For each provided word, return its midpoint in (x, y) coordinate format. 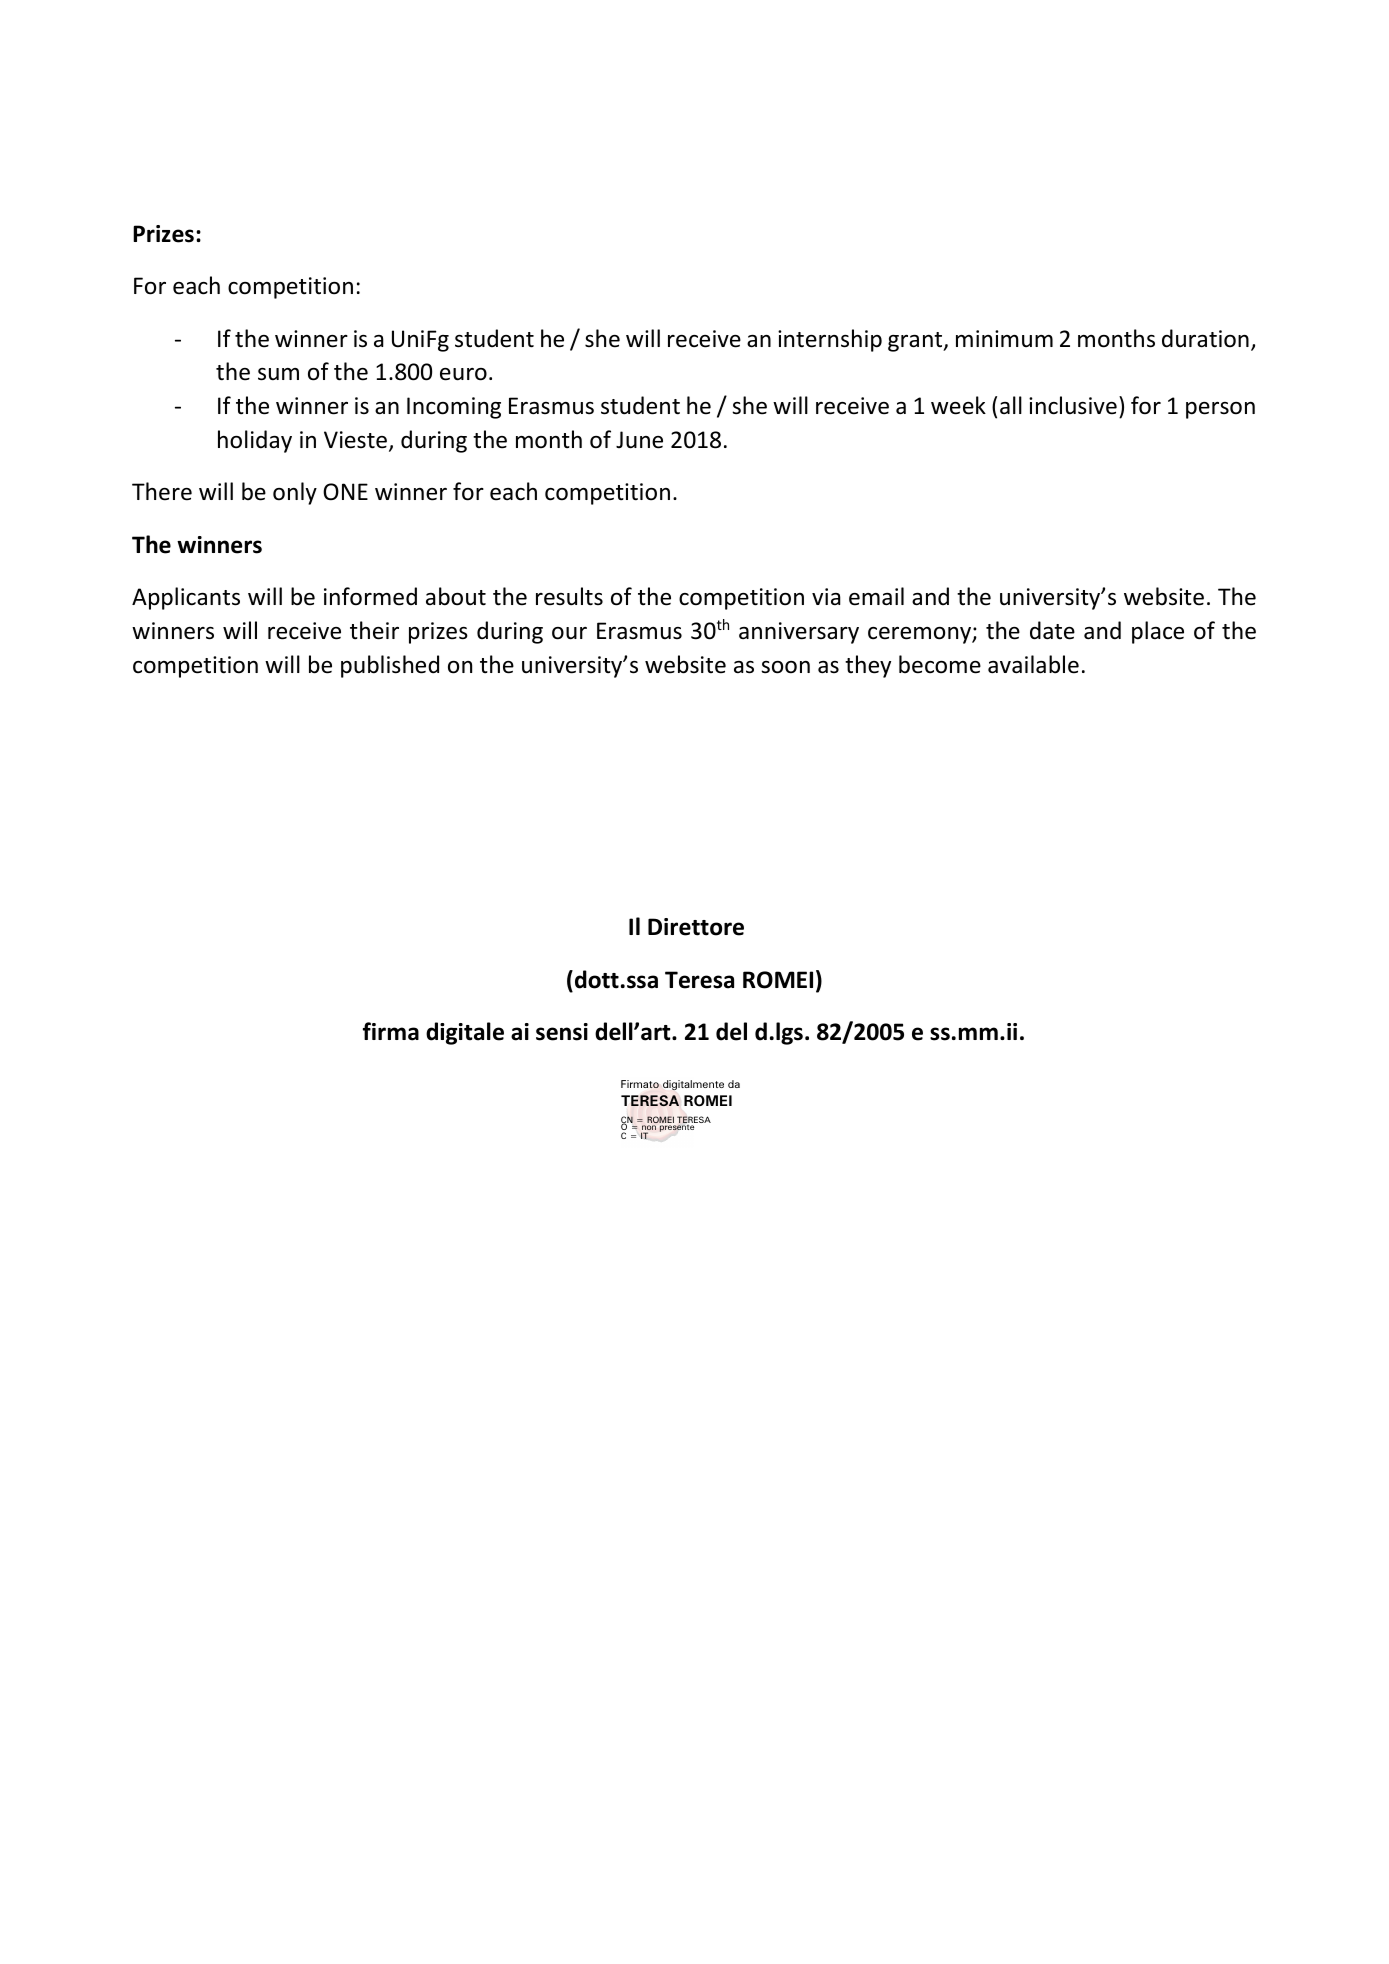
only (295, 493)
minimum (1004, 338)
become (940, 664)
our (569, 633)
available (1033, 664)
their (374, 630)
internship (830, 340)
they (868, 666)
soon (785, 667)
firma (391, 1031)
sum (278, 374)
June (639, 440)
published (390, 666)
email (876, 596)
